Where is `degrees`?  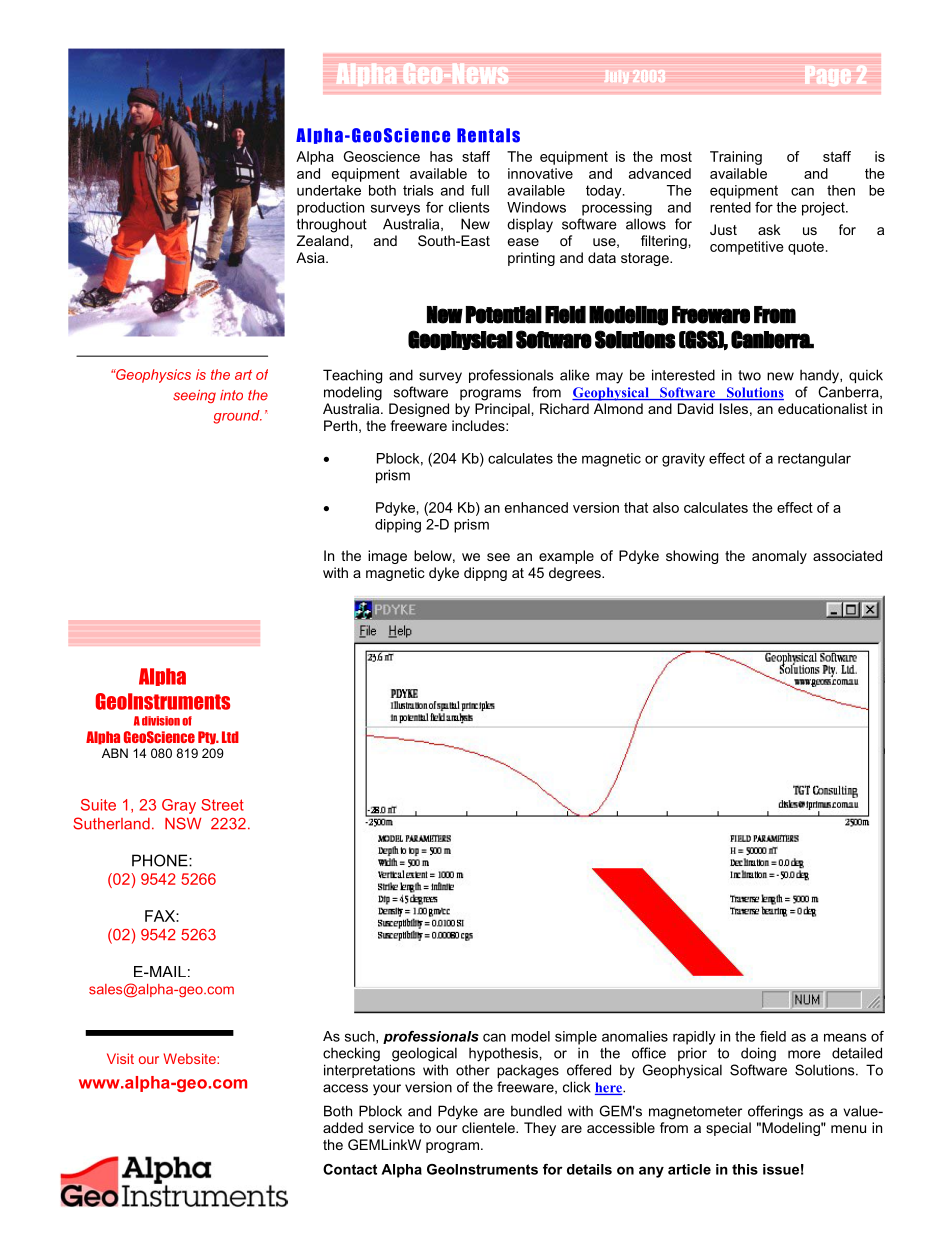
degrees is located at coordinates (576, 574).
